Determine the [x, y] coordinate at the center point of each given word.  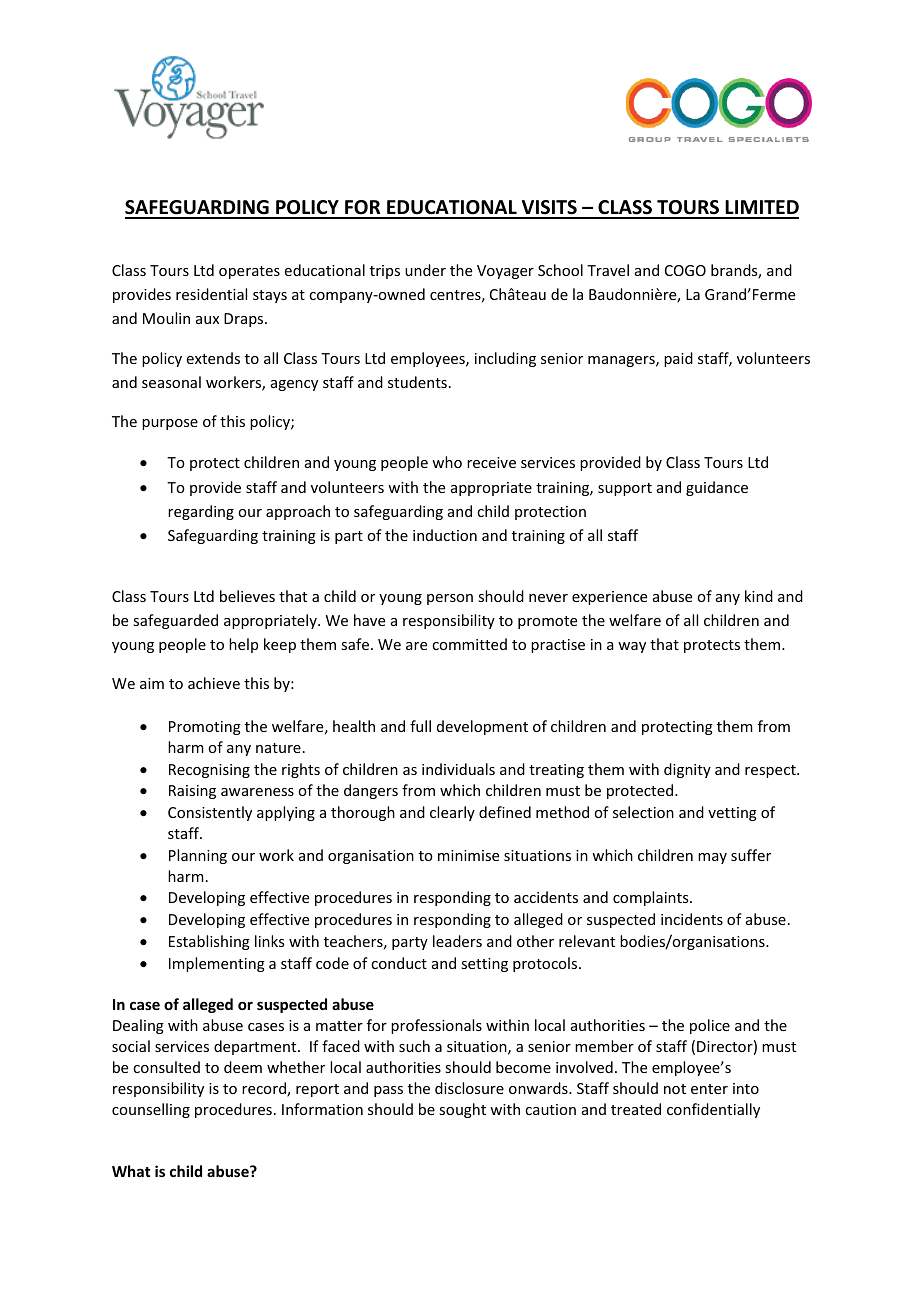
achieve [214, 683]
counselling [151, 1110]
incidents [692, 919]
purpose [170, 424]
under [425, 270]
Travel [608, 270]
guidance [717, 488]
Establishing [209, 942]
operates [249, 272]
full [420, 726]
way [632, 647]
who [447, 462]
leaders [457, 941]
